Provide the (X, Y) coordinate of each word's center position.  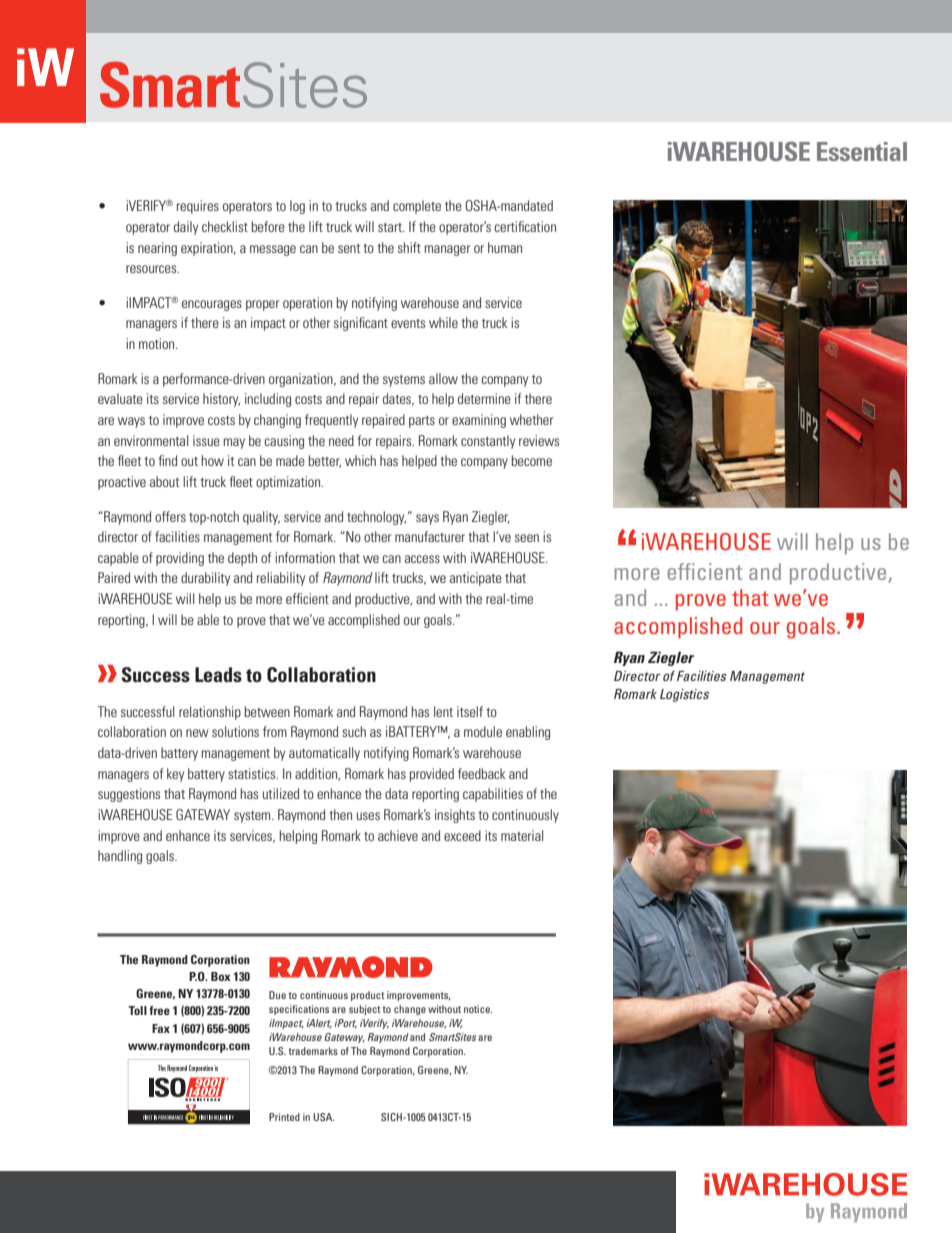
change (410, 1010)
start (391, 227)
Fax (161, 1028)
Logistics (684, 695)
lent (443, 711)
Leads (218, 674)
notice (478, 1009)
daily (186, 228)
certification (525, 226)
